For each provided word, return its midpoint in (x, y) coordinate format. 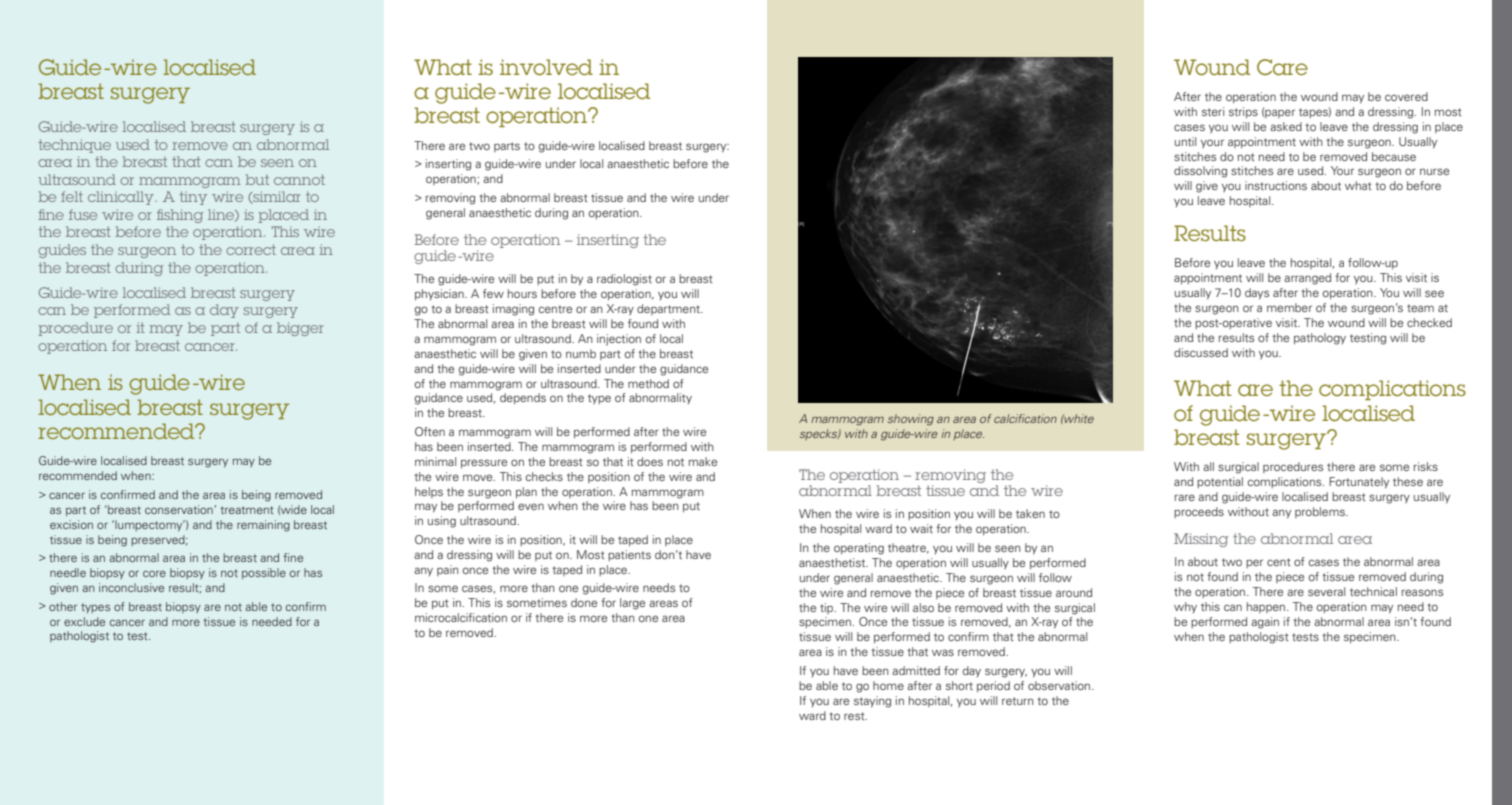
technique (74, 146)
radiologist (624, 280)
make (703, 461)
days (1257, 294)
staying (872, 702)
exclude (84, 621)
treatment (246, 510)
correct (251, 249)
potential (1220, 482)
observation (1060, 685)
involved (546, 67)
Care (1282, 67)
